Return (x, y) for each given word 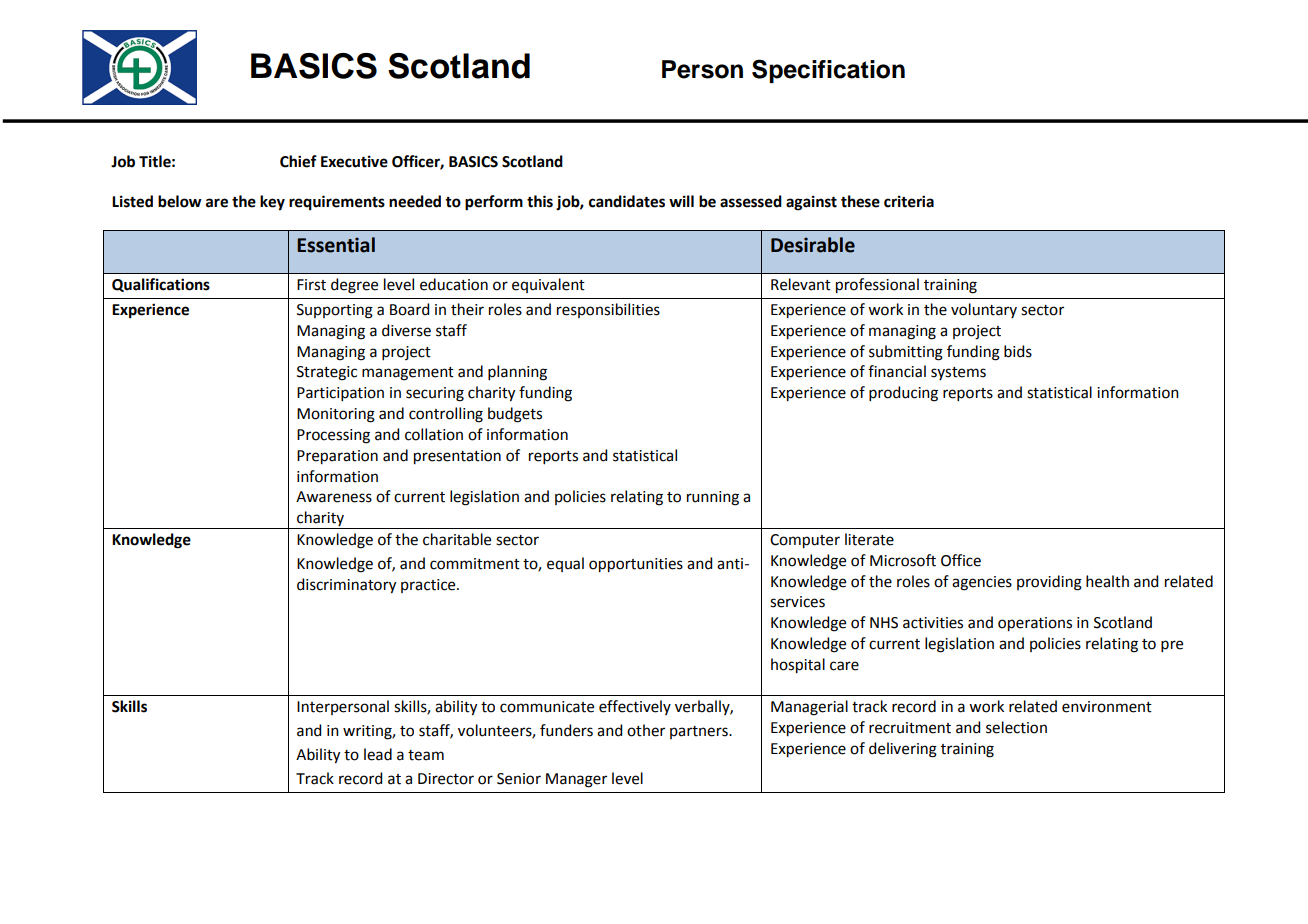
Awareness (334, 497)
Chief (298, 161)
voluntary (984, 310)
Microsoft (903, 560)
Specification (828, 71)
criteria (909, 201)
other (646, 730)
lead (378, 754)
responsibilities (608, 310)
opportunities (636, 565)
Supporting (335, 311)
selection (1016, 727)
